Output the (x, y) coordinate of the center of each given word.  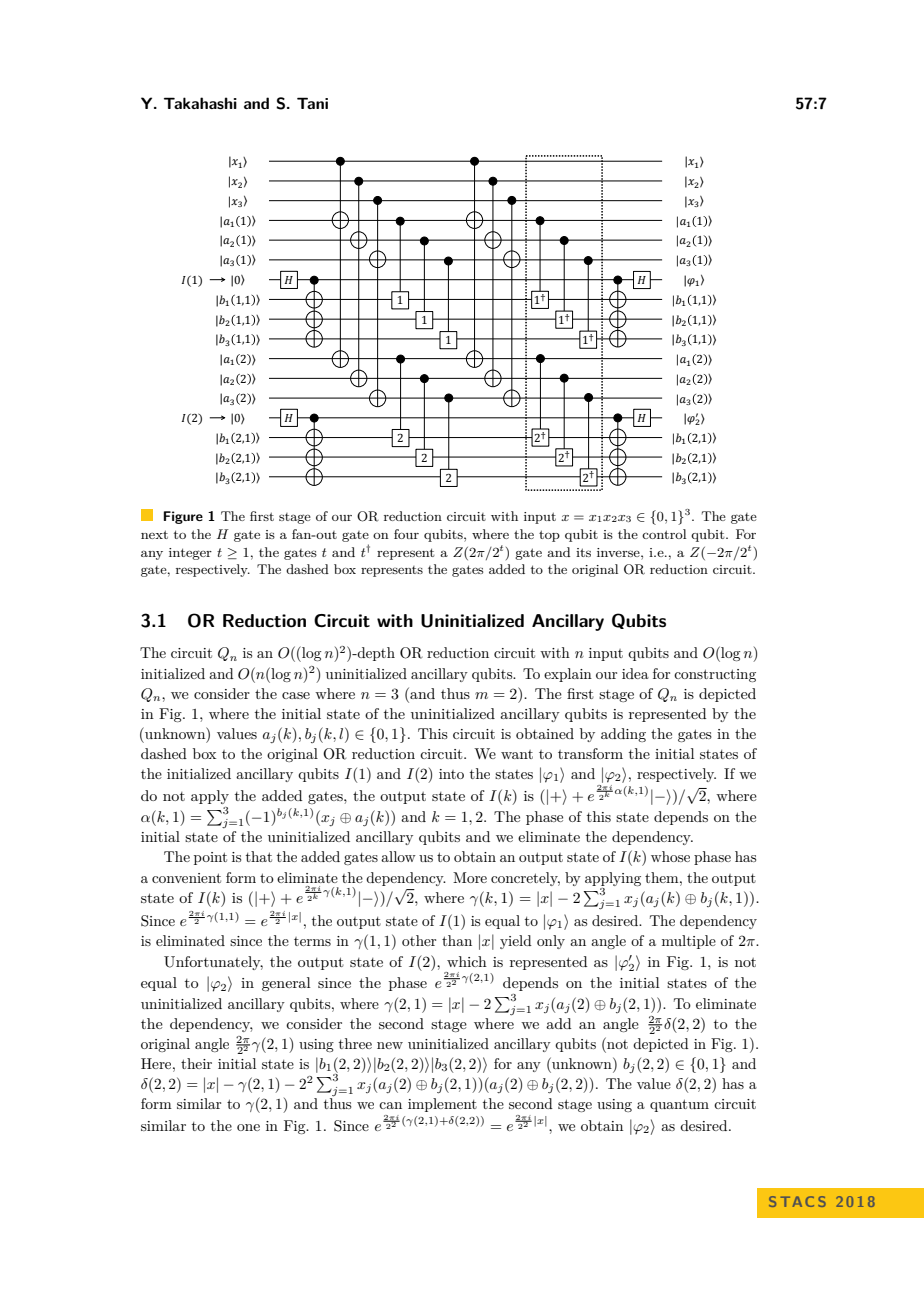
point (210, 858)
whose (670, 856)
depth (375, 654)
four (406, 534)
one (248, 1127)
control (664, 534)
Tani (312, 103)
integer (190, 554)
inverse (619, 552)
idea (635, 673)
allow (398, 856)
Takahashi (200, 103)
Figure (183, 517)
